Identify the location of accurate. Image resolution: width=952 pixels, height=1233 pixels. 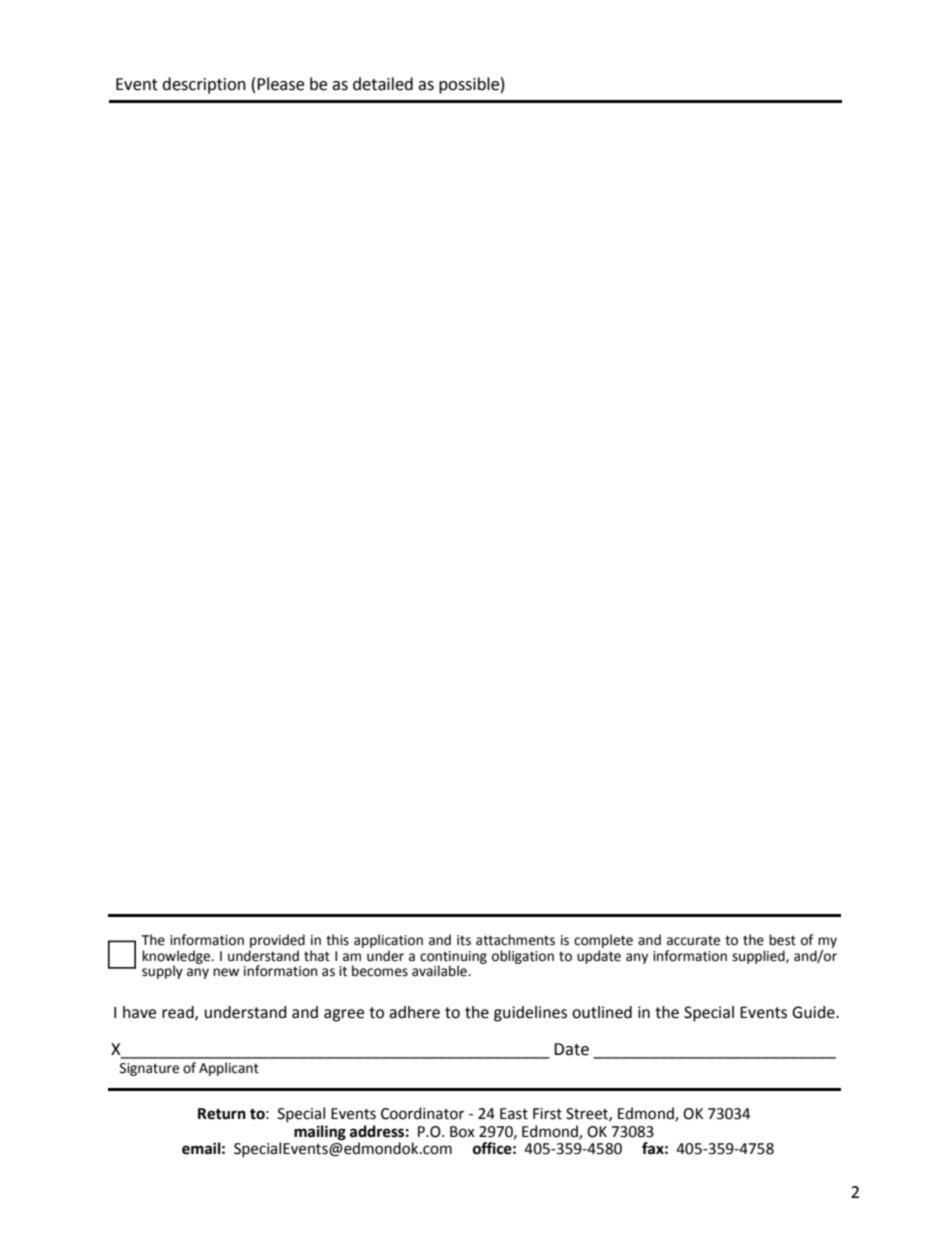
(693, 941).
